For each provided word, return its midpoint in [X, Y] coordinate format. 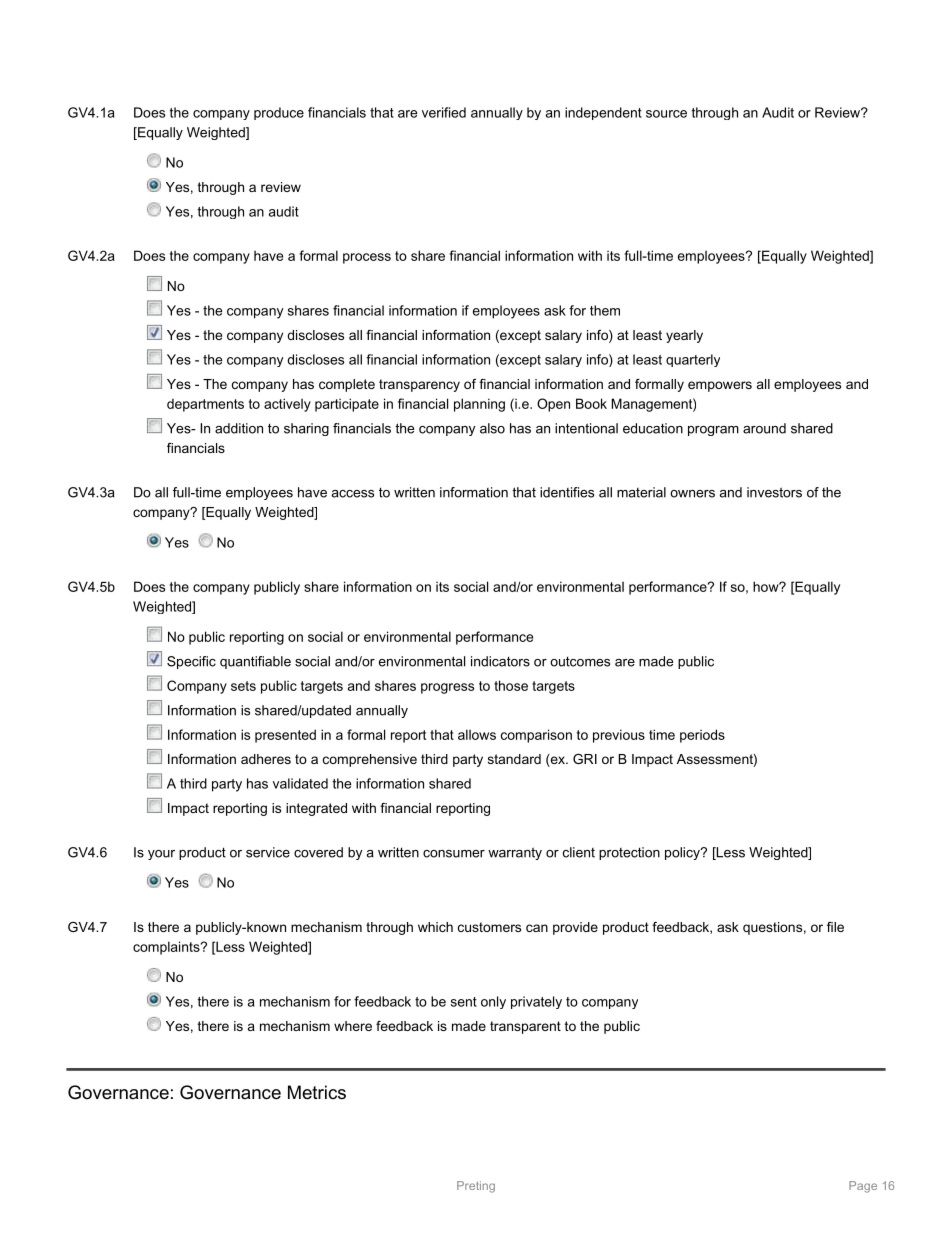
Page [863, 1187]
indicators [500, 661]
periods [702, 736]
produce [279, 113]
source [666, 114]
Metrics [317, 1092]
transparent [525, 1027]
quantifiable [255, 662]
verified [444, 112]
